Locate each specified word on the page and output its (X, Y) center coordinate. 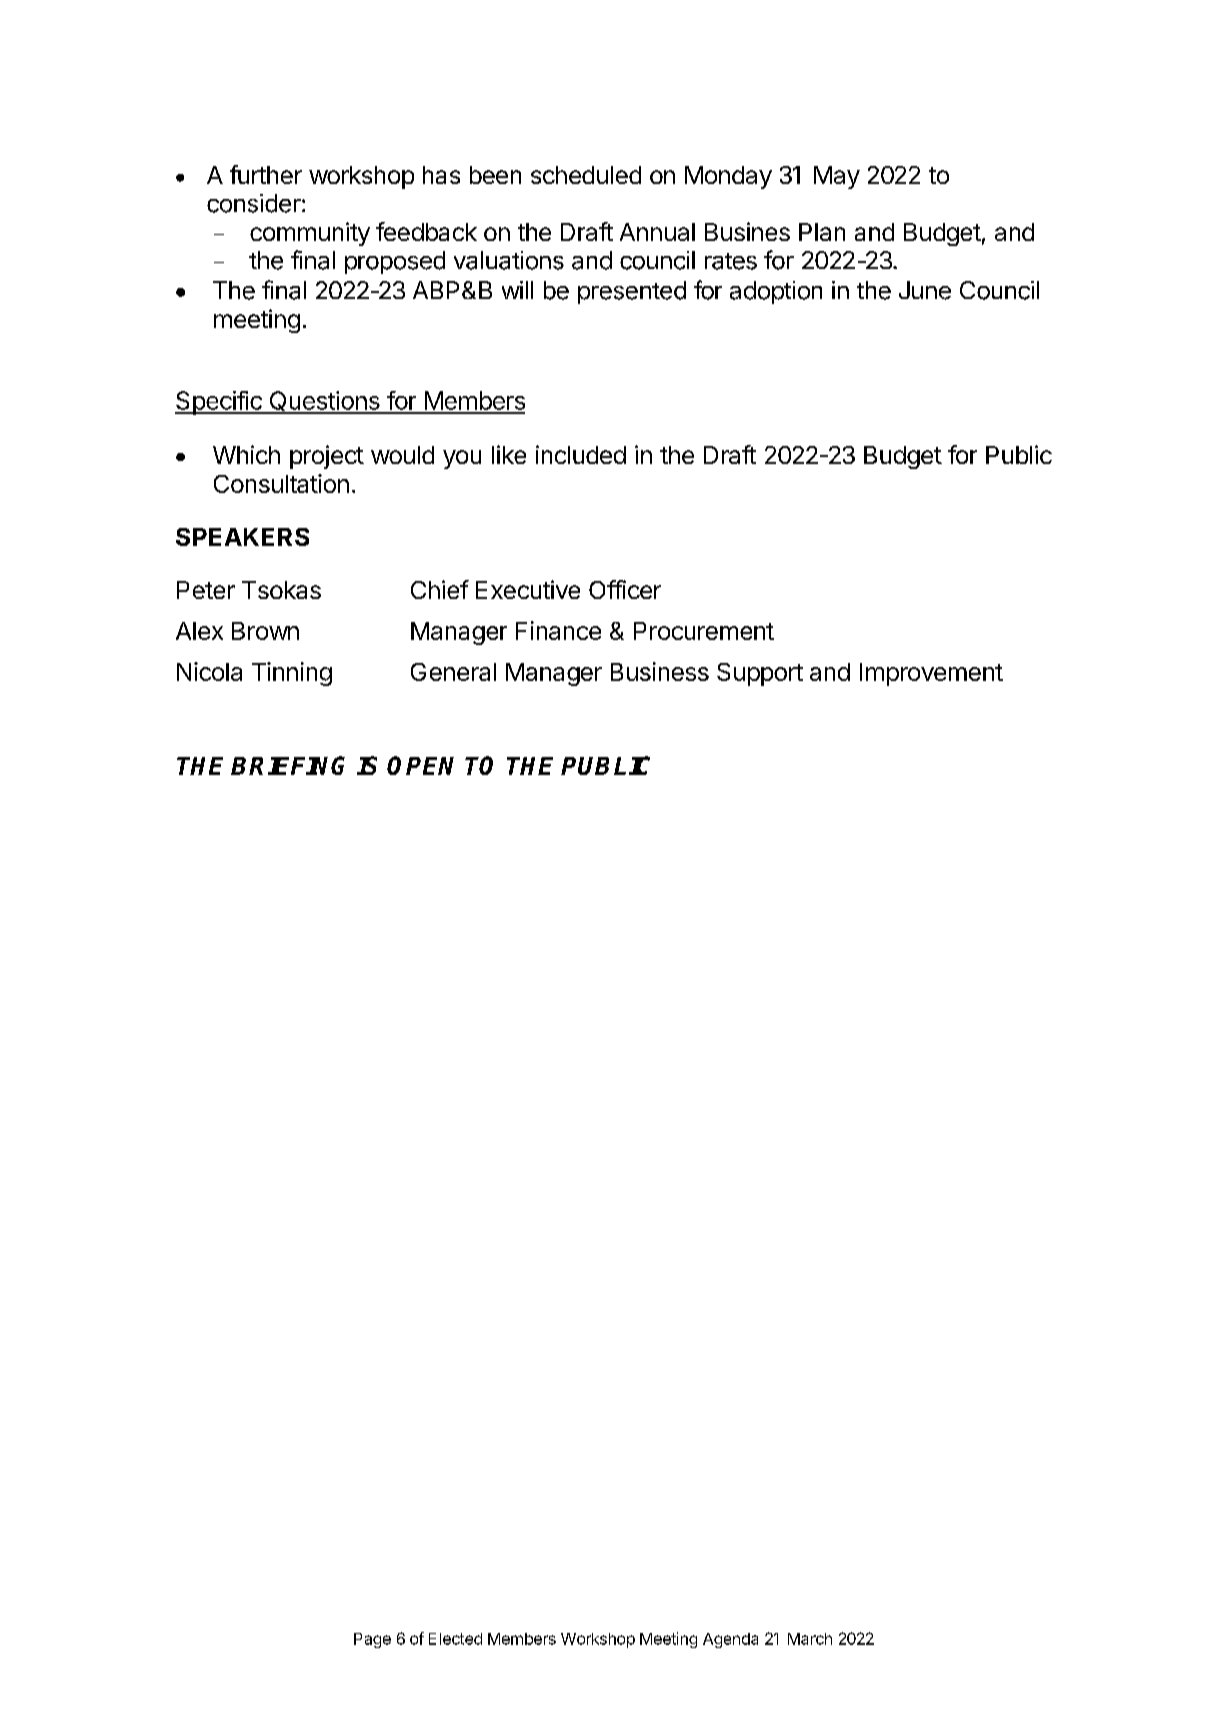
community (310, 234)
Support (760, 674)
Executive (528, 589)
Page (372, 1640)
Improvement (931, 674)
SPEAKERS (242, 537)
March (810, 1639)
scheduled (586, 175)
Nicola (209, 671)
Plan (822, 232)
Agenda (730, 1640)
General (453, 672)
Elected (455, 1639)
